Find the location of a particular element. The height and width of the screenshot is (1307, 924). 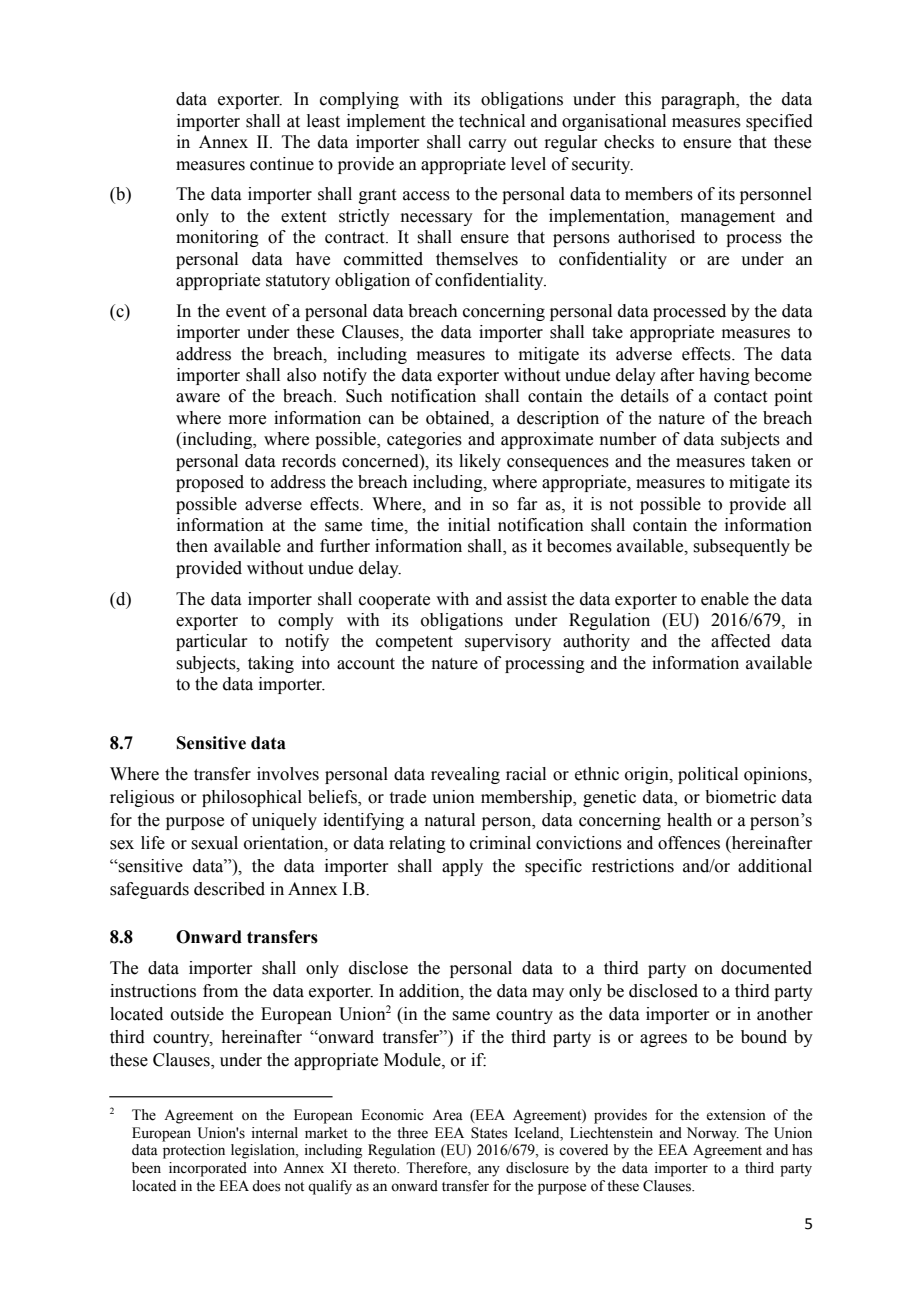

having is located at coordinates (724, 376).
